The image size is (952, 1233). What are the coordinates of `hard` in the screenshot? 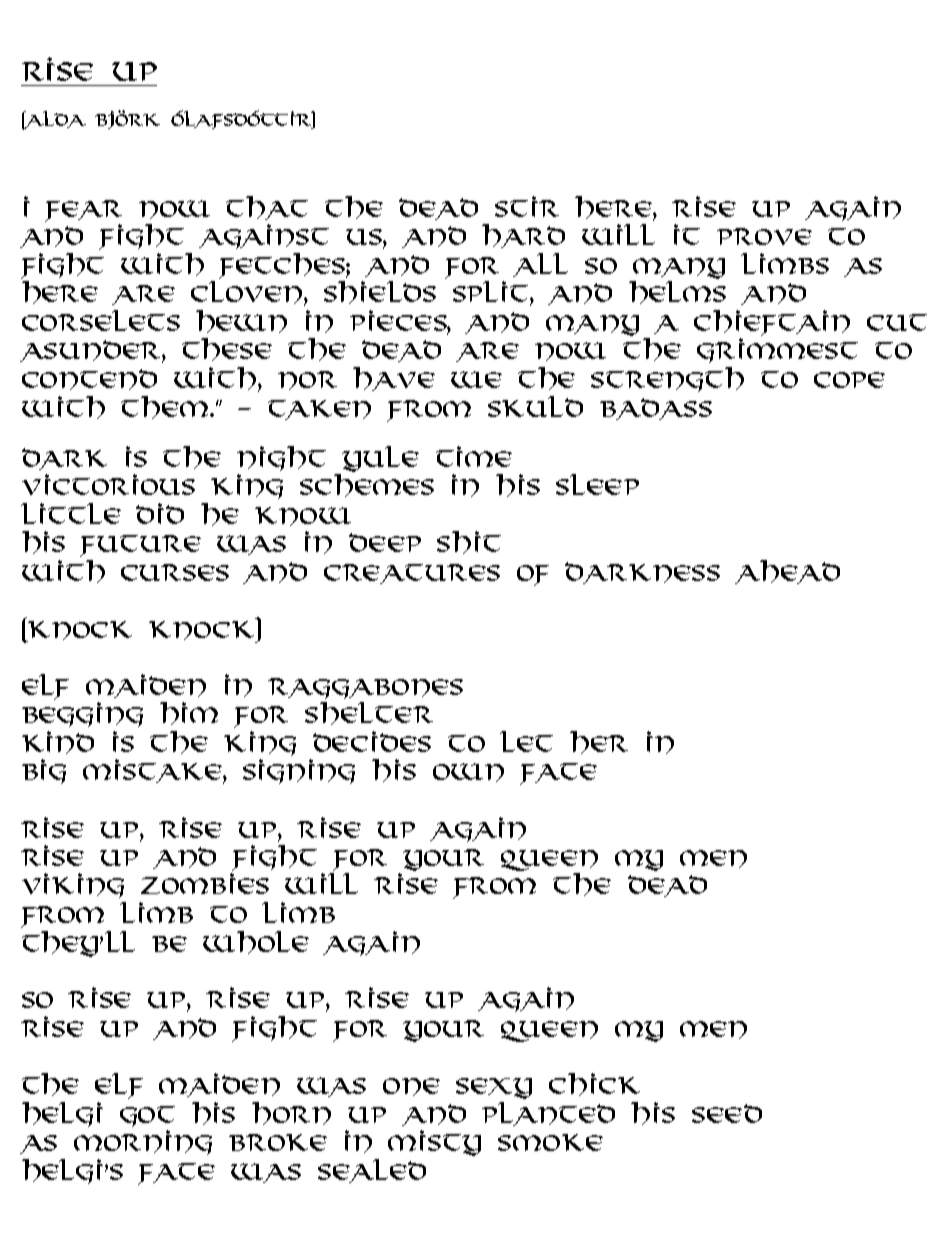 It's located at (523, 236).
